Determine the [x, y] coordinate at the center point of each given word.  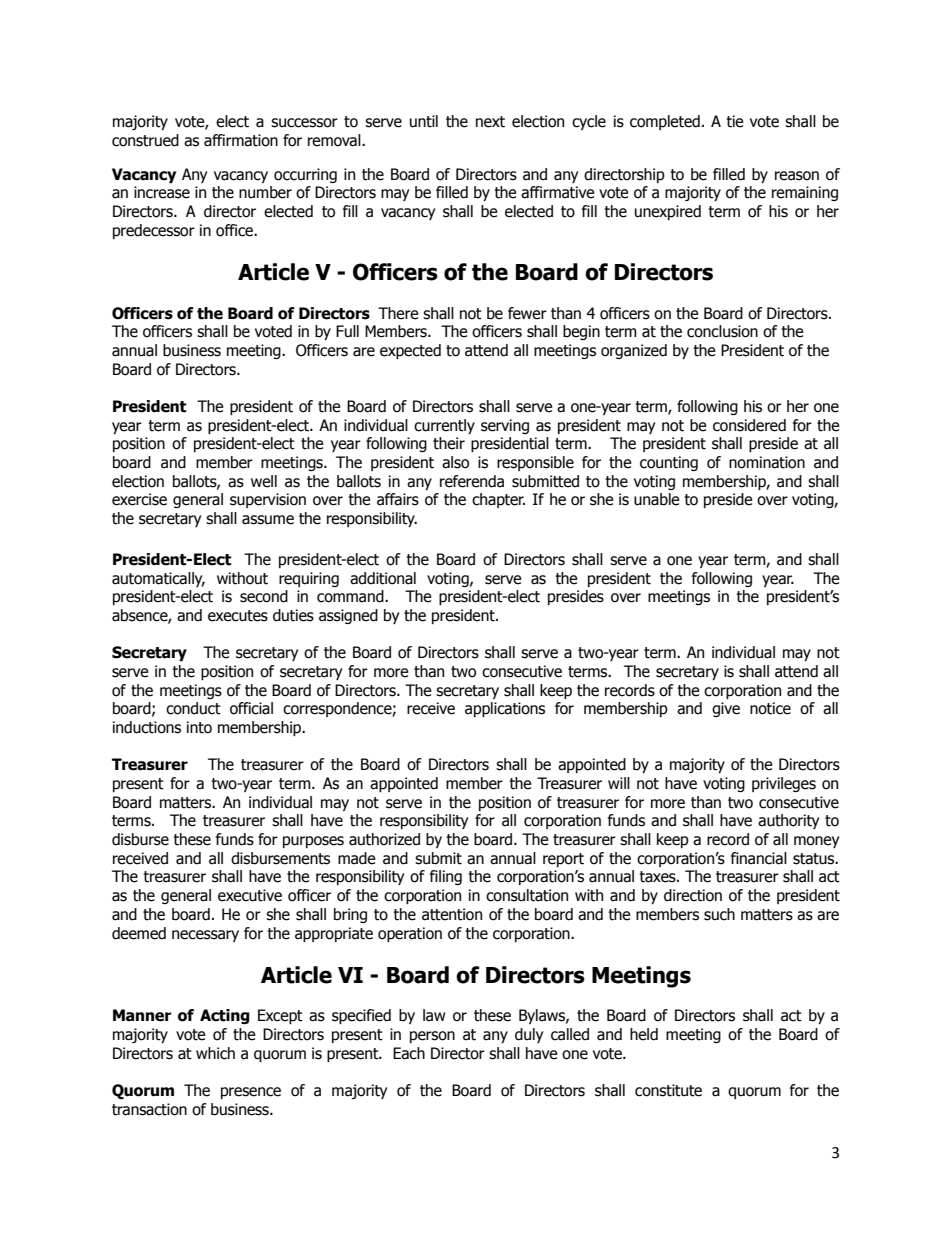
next [490, 122]
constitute [668, 1090]
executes [238, 616]
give [726, 709]
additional [383, 578]
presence [251, 1093]
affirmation [241, 140]
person [432, 1037]
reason [797, 176]
